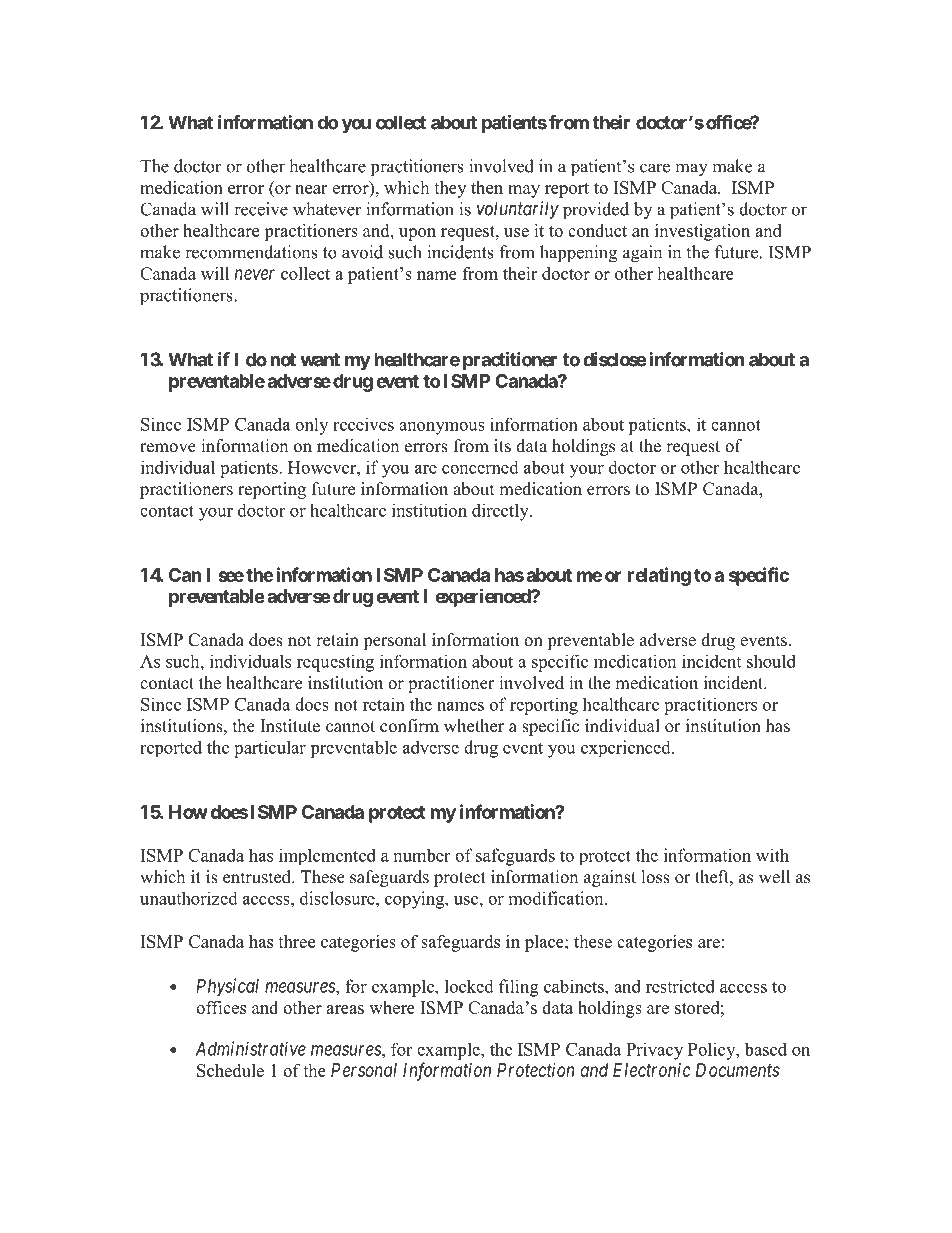 The image size is (952, 1233). I want to click on locked, so click(469, 986).
